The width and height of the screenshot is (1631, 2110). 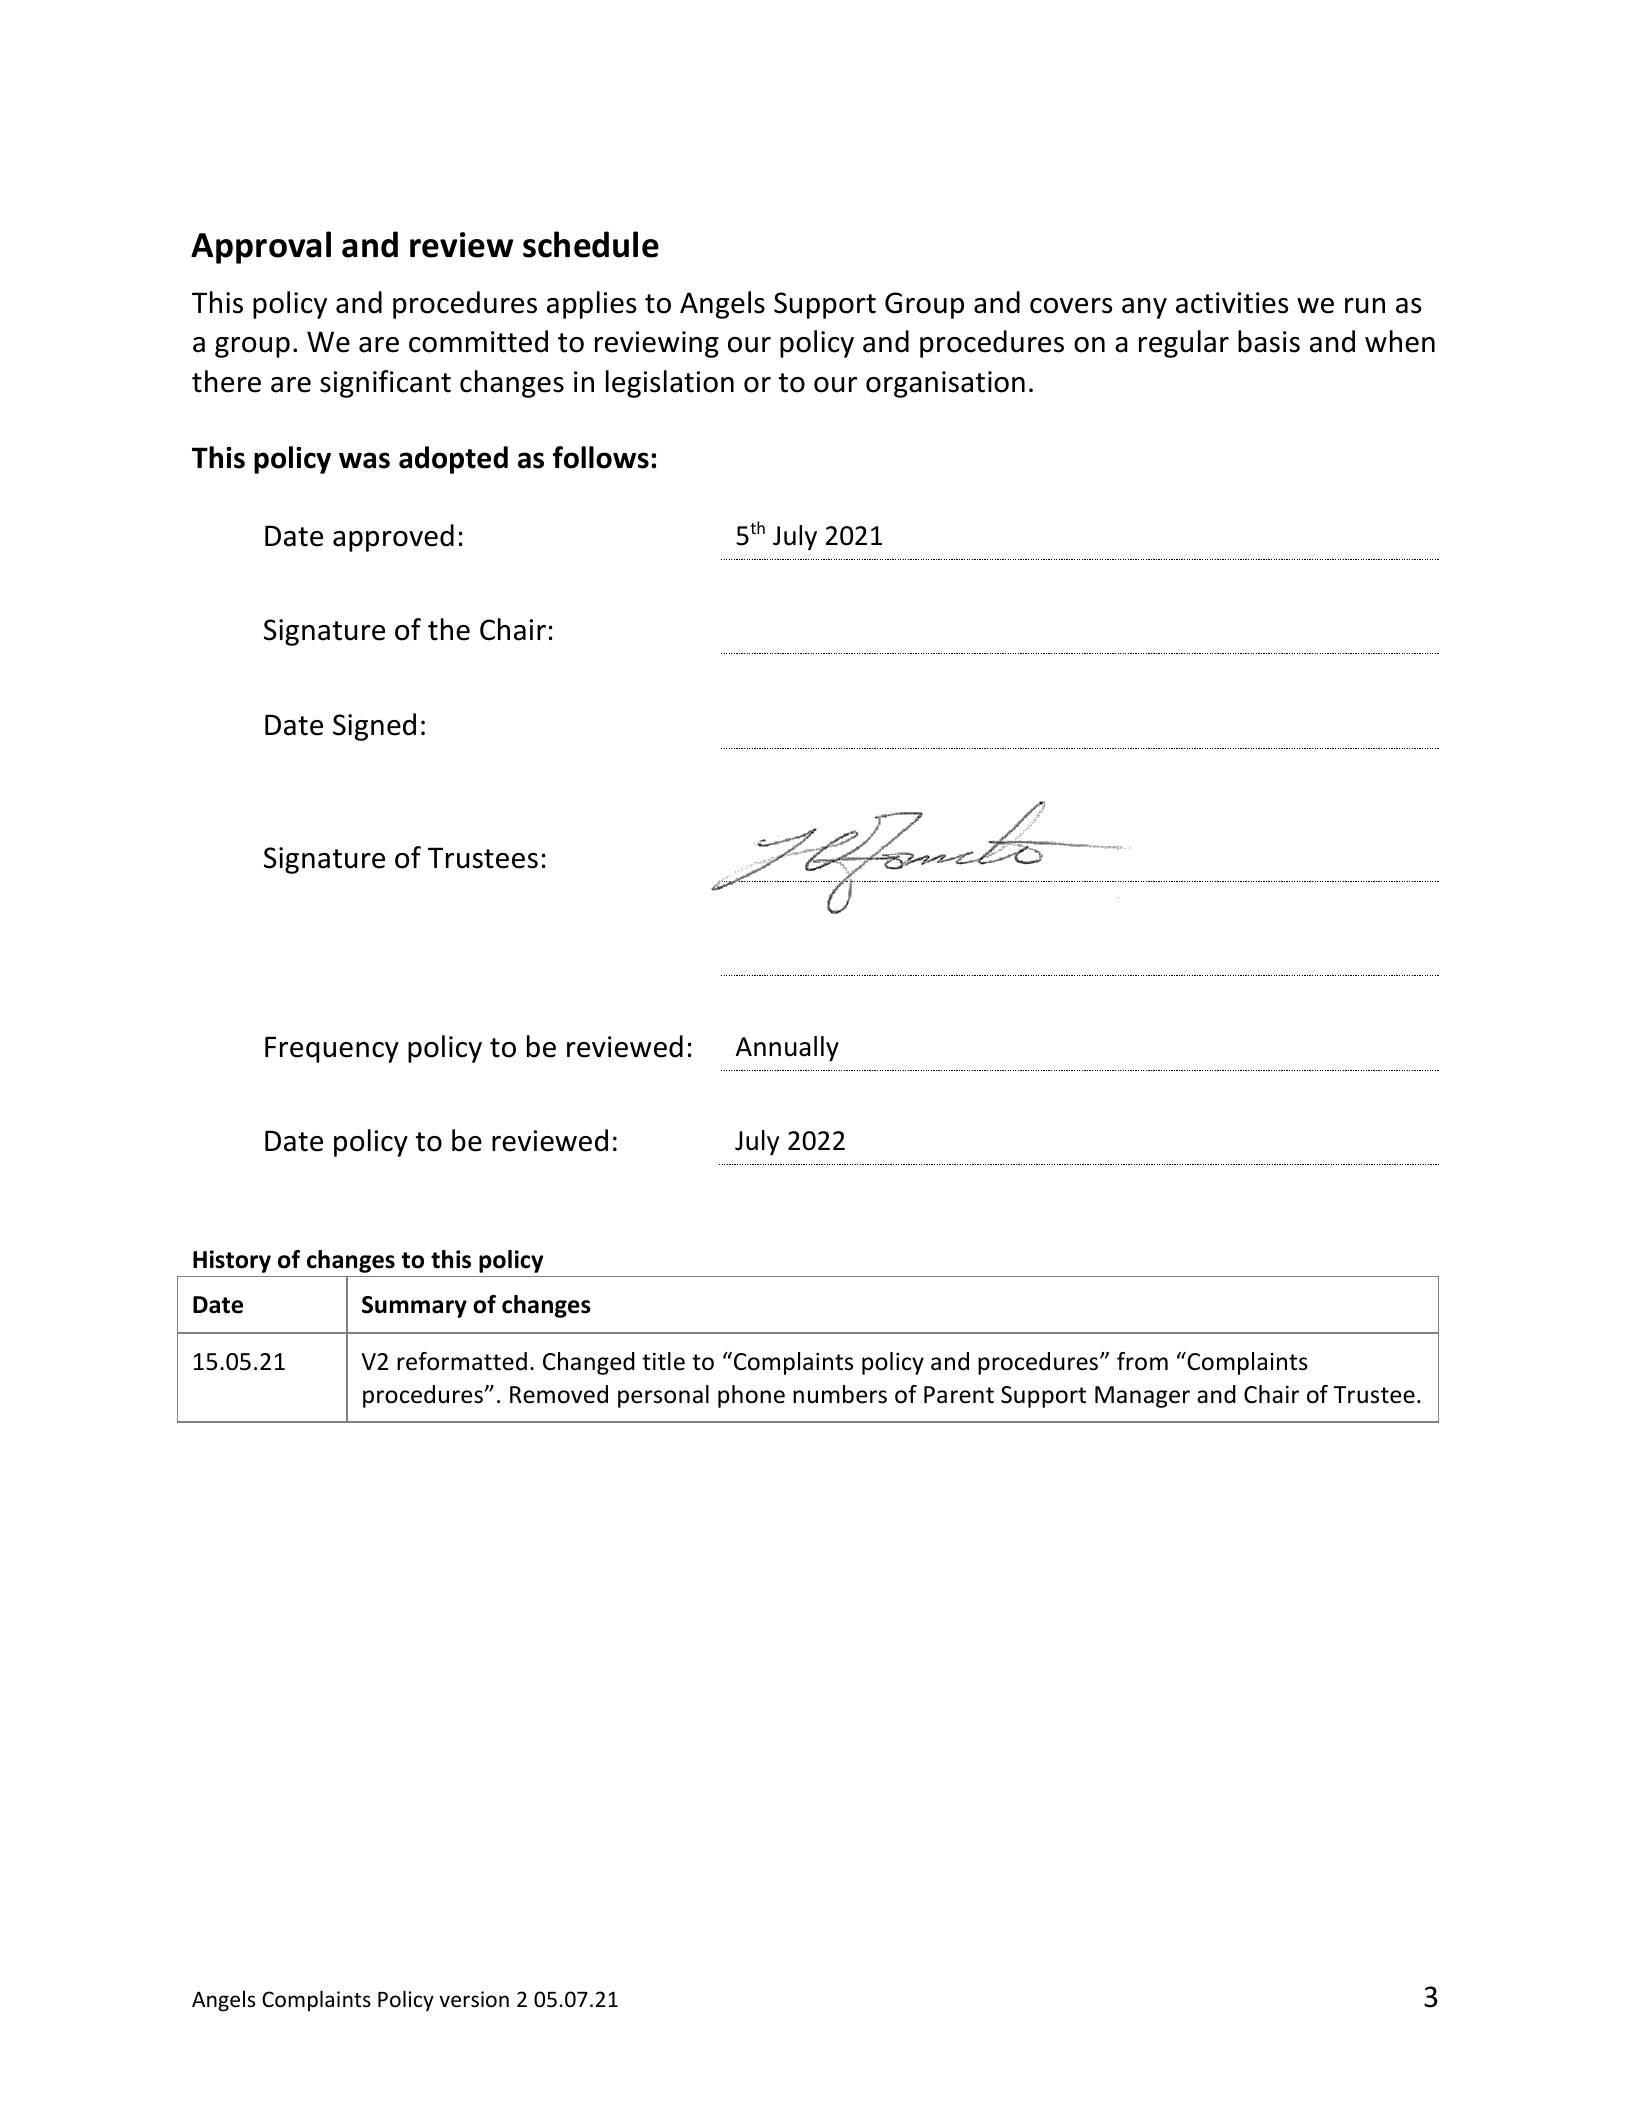 I want to click on version, so click(x=474, y=1999).
